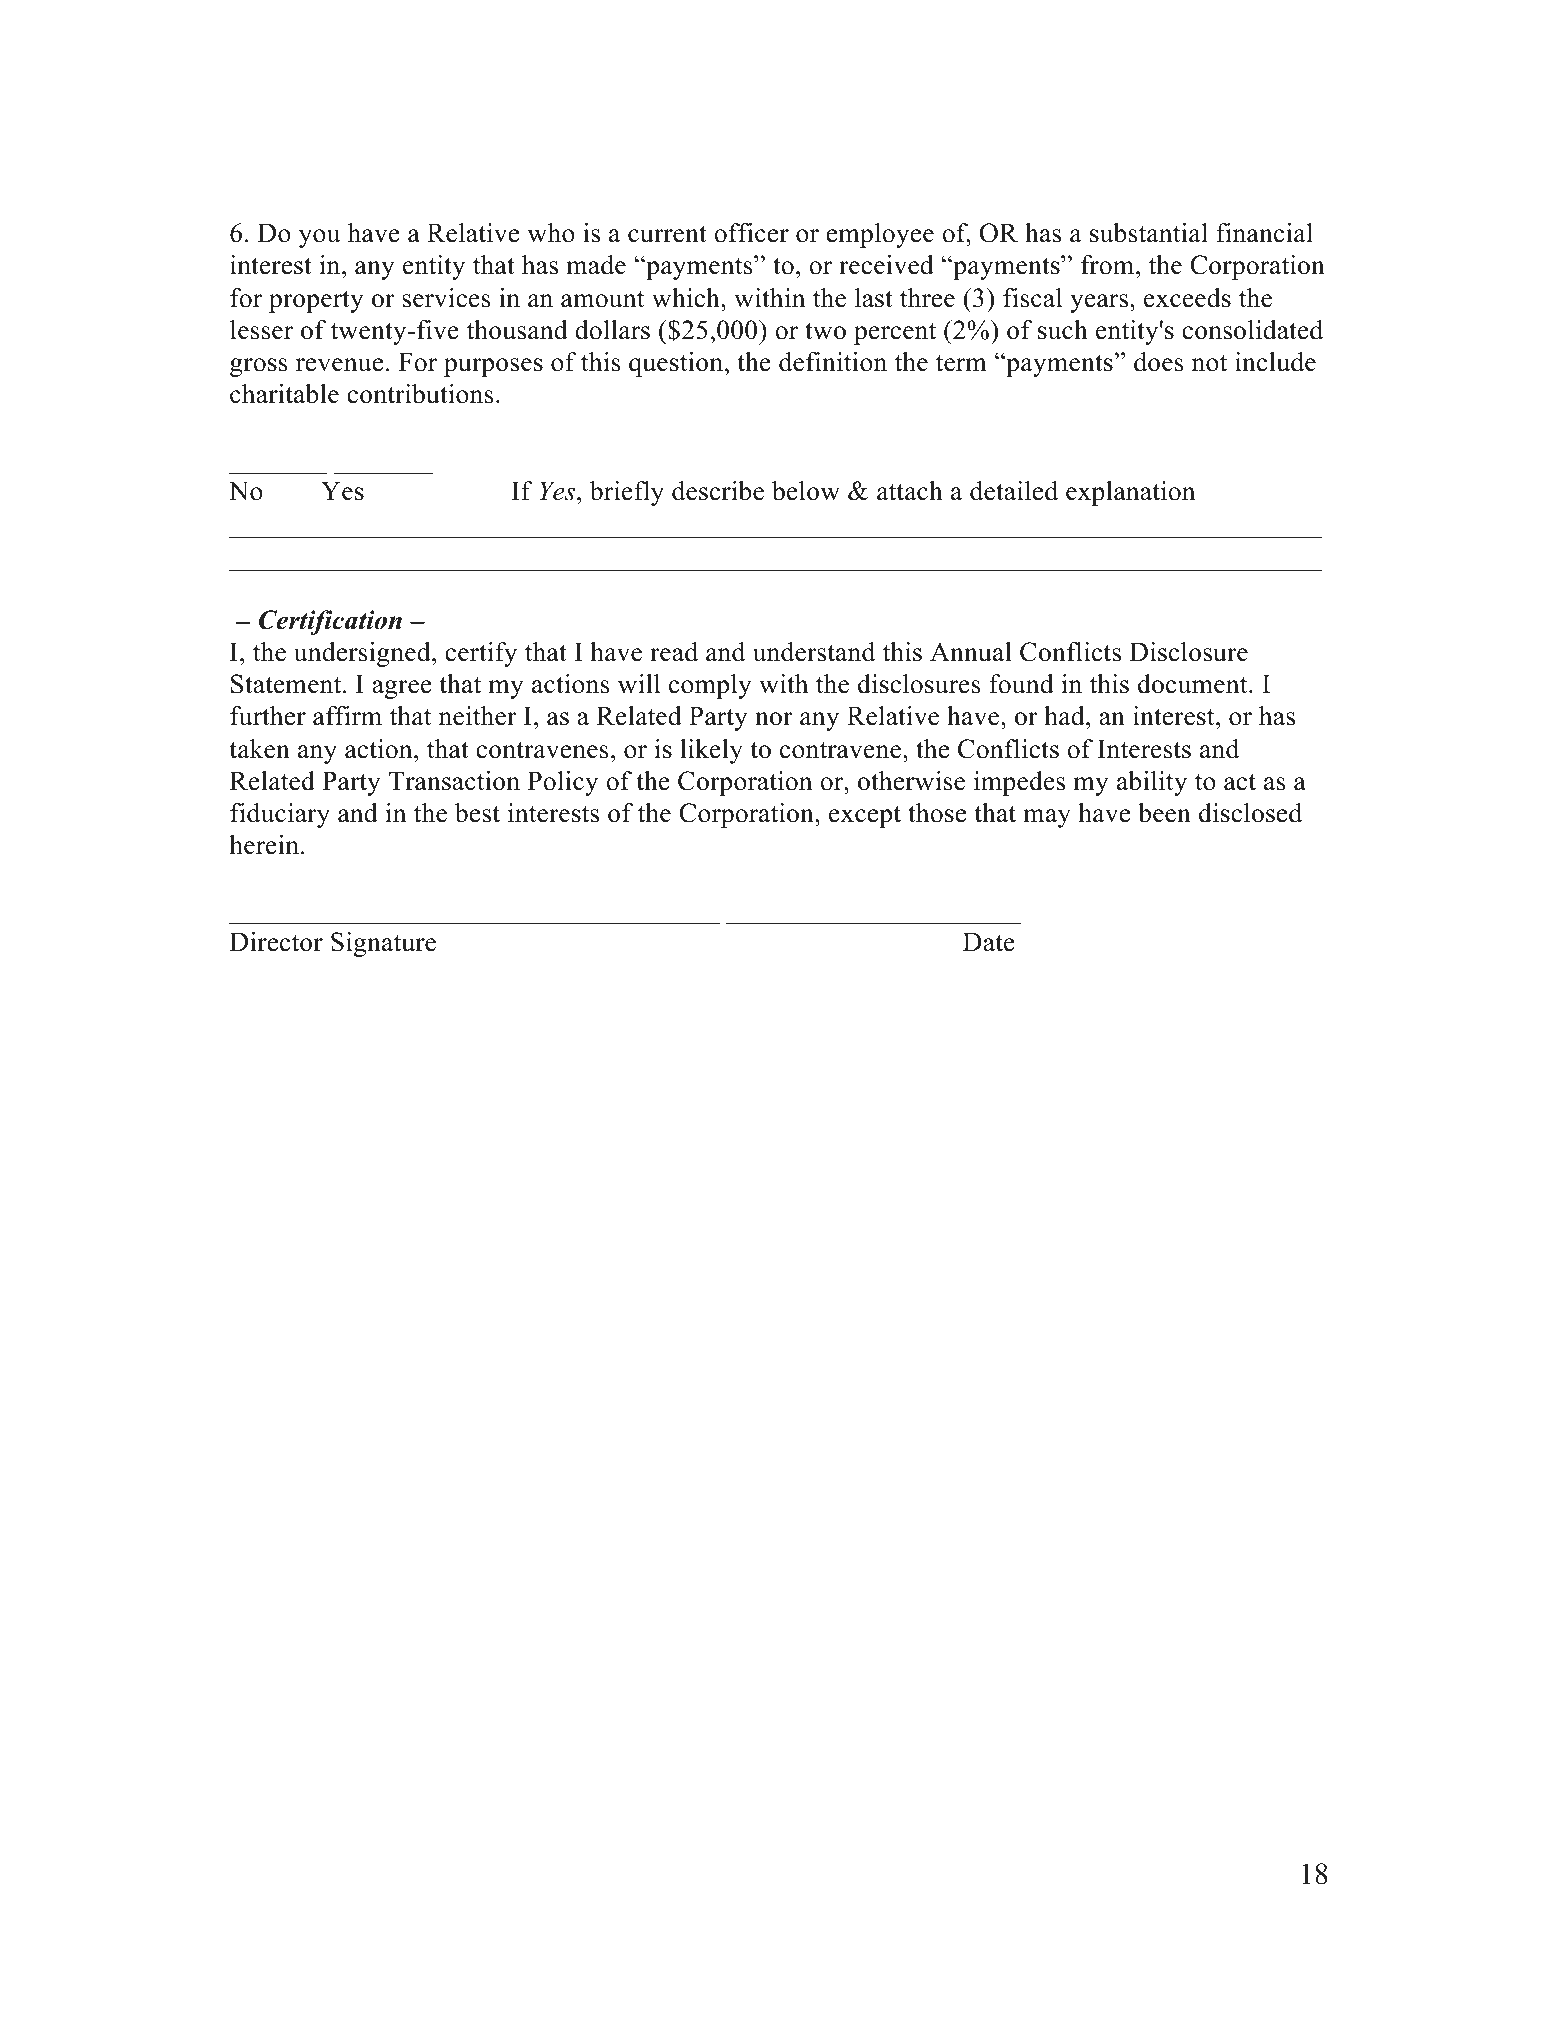 The width and height of the image is (1558, 2017). I want to click on nor, so click(774, 719).
